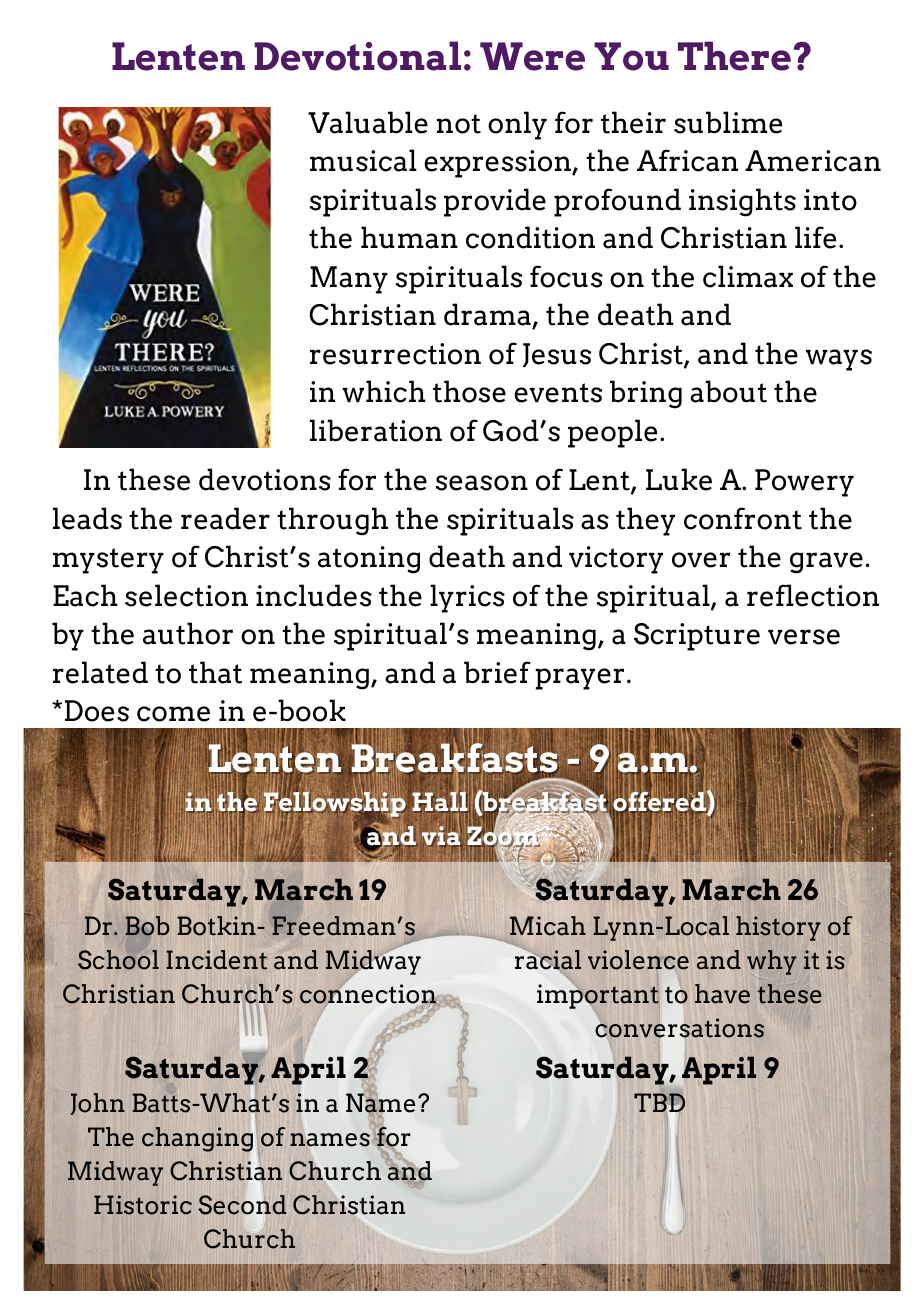  What do you see at coordinates (265, 479) in the image?
I see `devotions` at bounding box center [265, 479].
